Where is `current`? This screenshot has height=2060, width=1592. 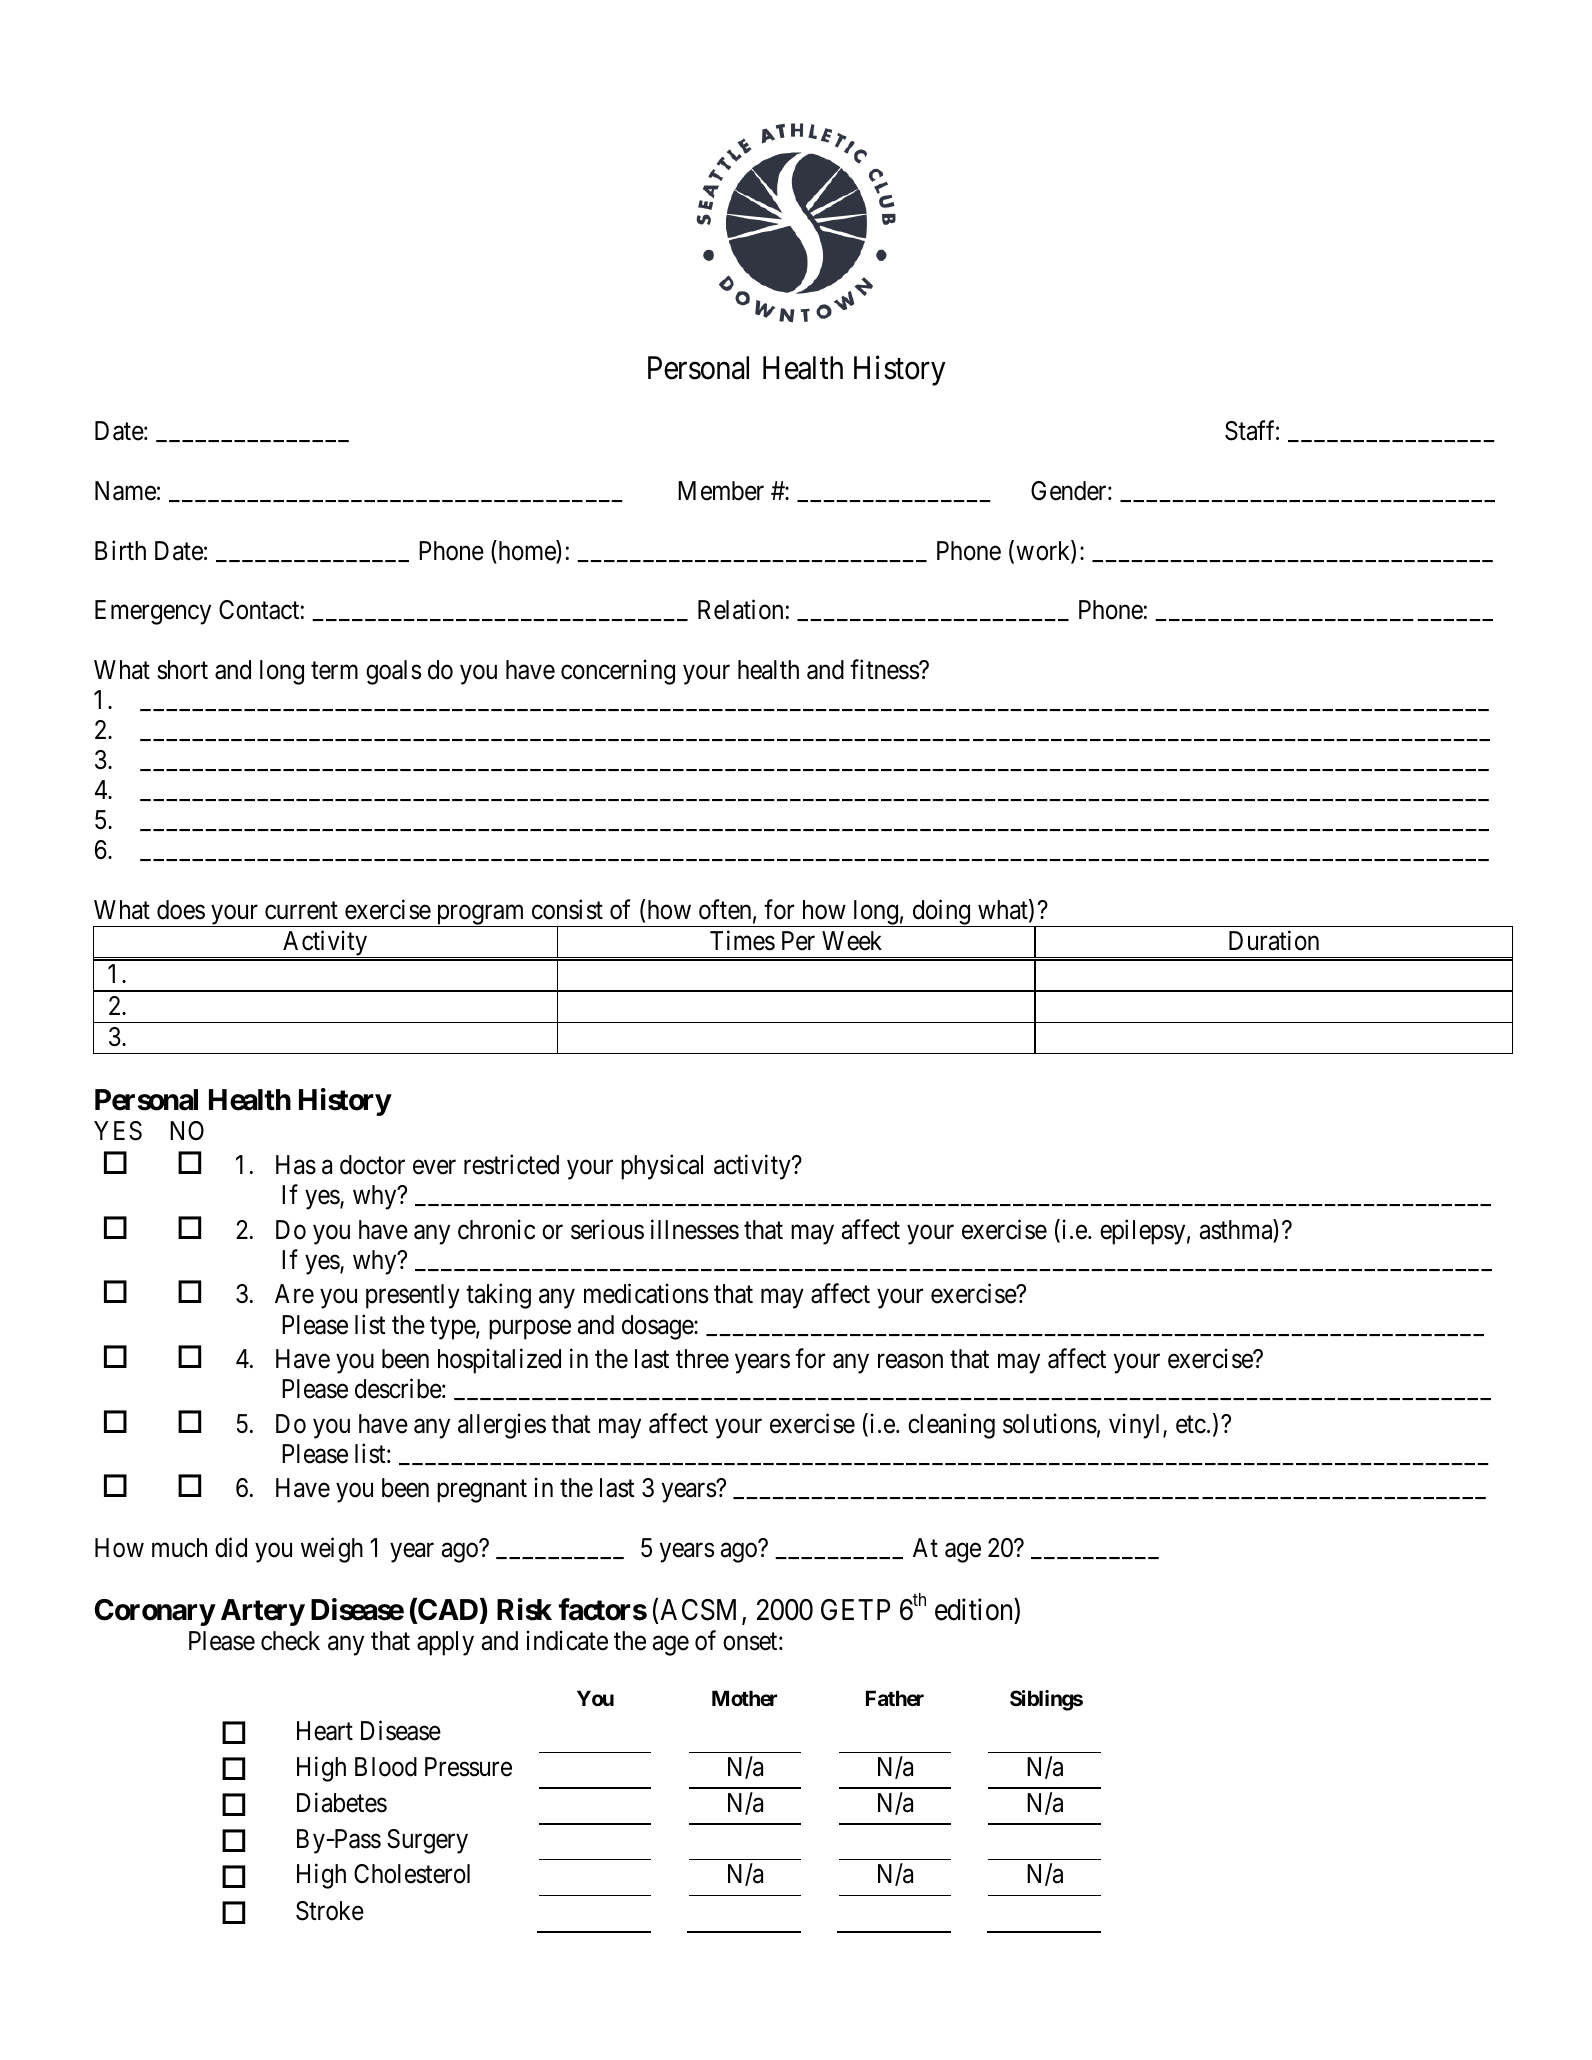
current is located at coordinates (301, 911).
